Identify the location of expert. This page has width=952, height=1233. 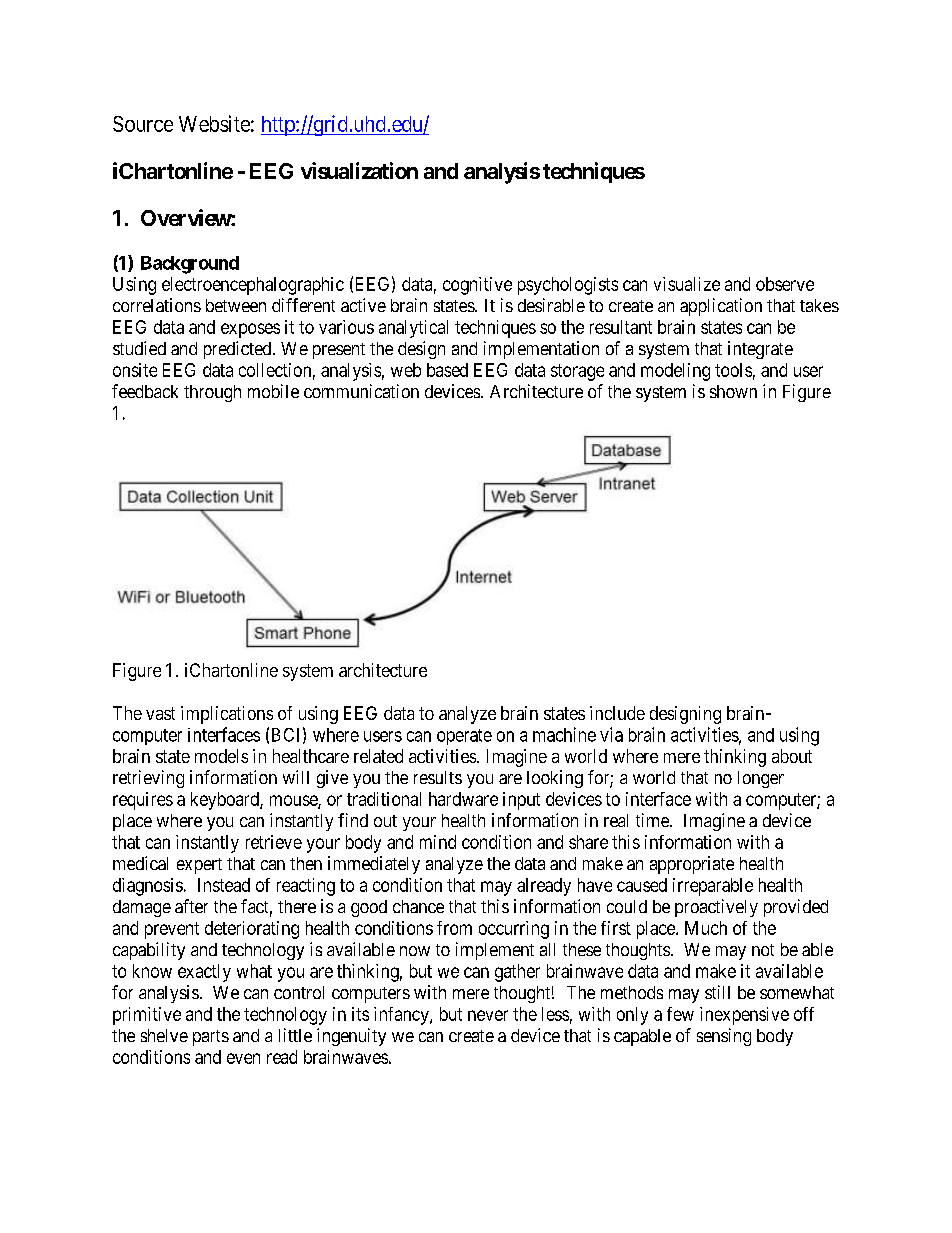
(199, 866).
